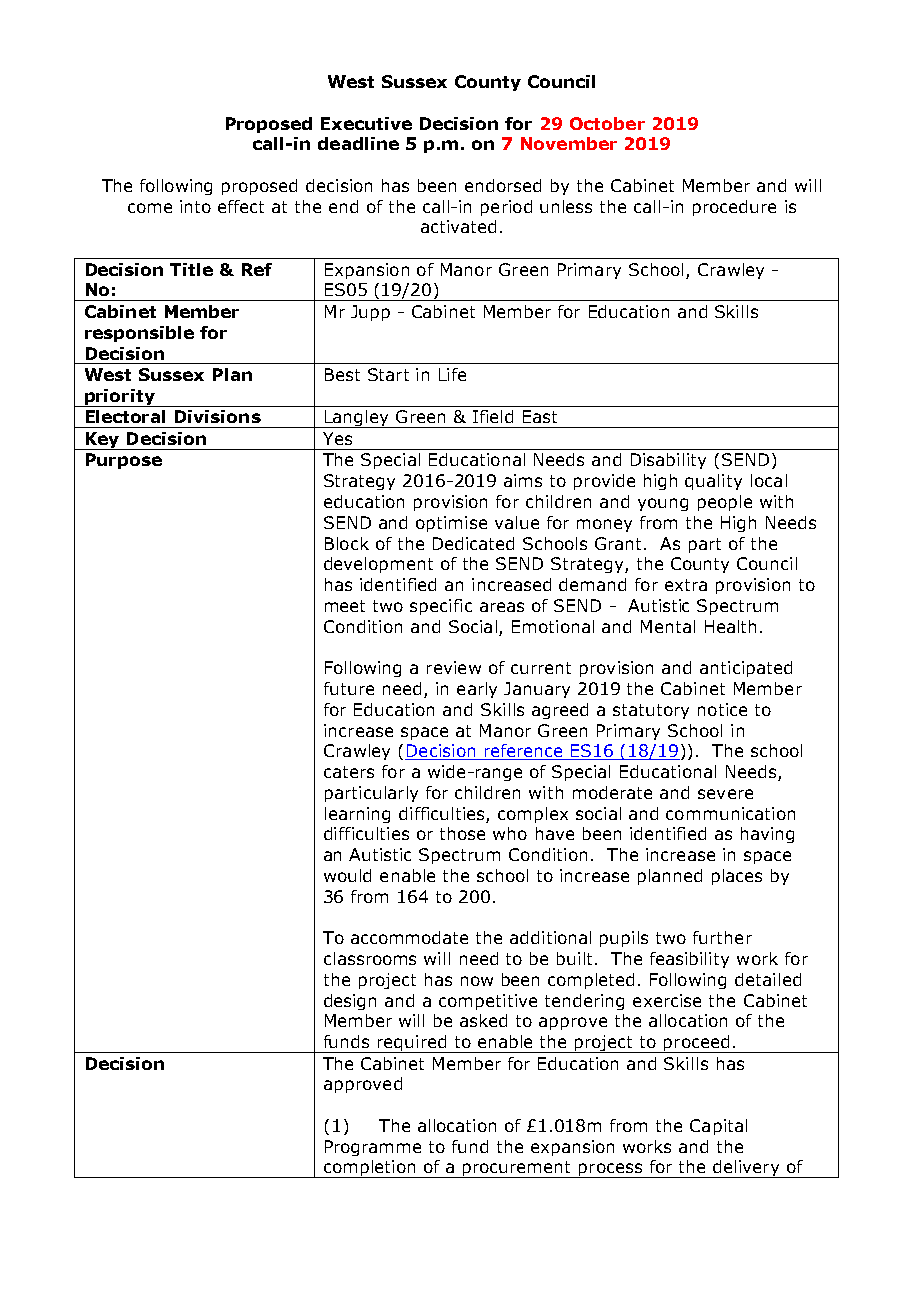 The height and width of the document is (1308, 924). Describe the element at coordinates (454, 667) in the document. I see `review` at that location.
